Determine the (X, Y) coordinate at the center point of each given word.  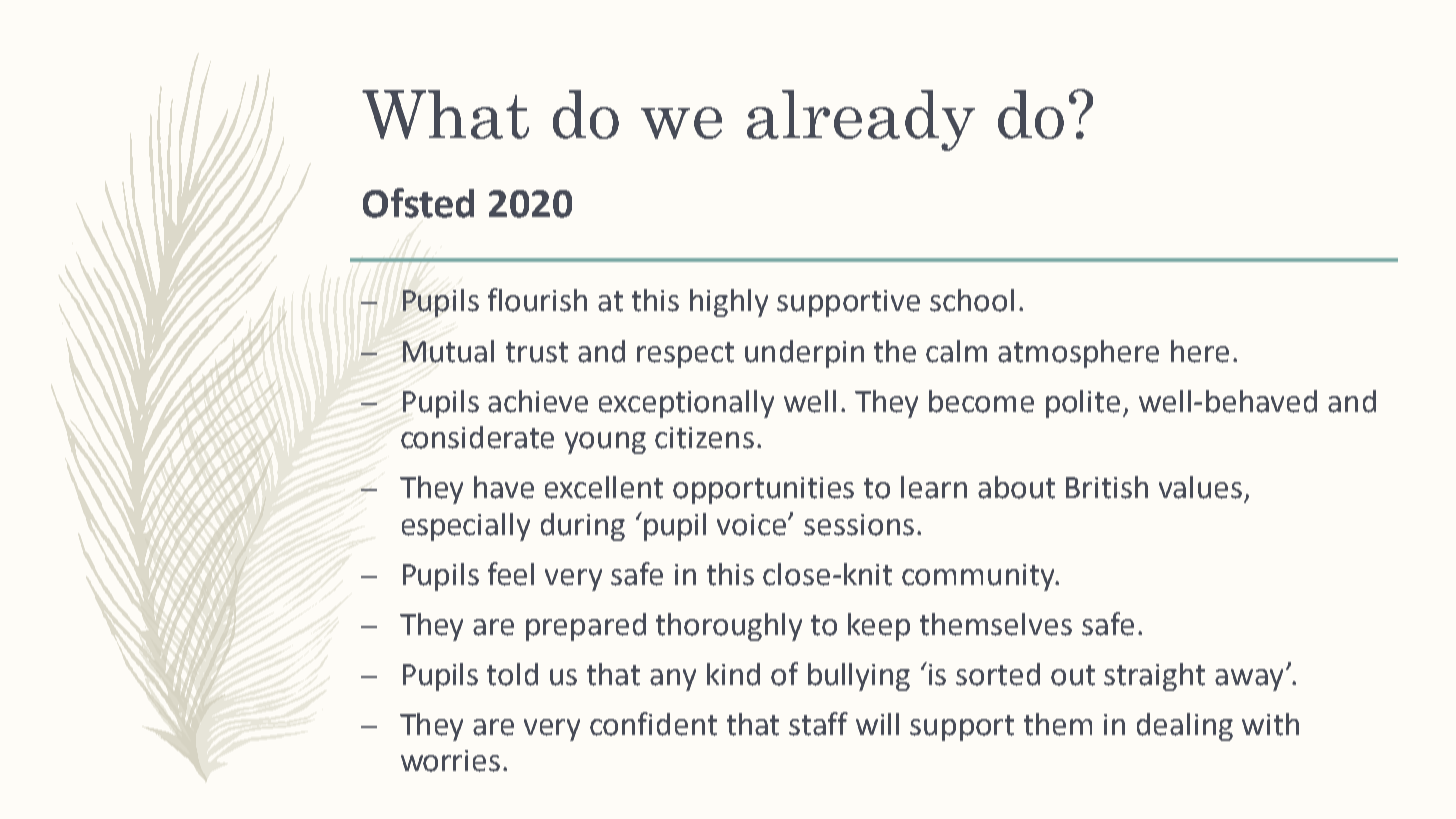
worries (450, 761)
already (861, 120)
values (1200, 487)
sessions (859, 525)
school (972, 300)
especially (466, 527)
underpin (804, 354)
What (445, 114)
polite (1083, 404)
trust (537, 352)
